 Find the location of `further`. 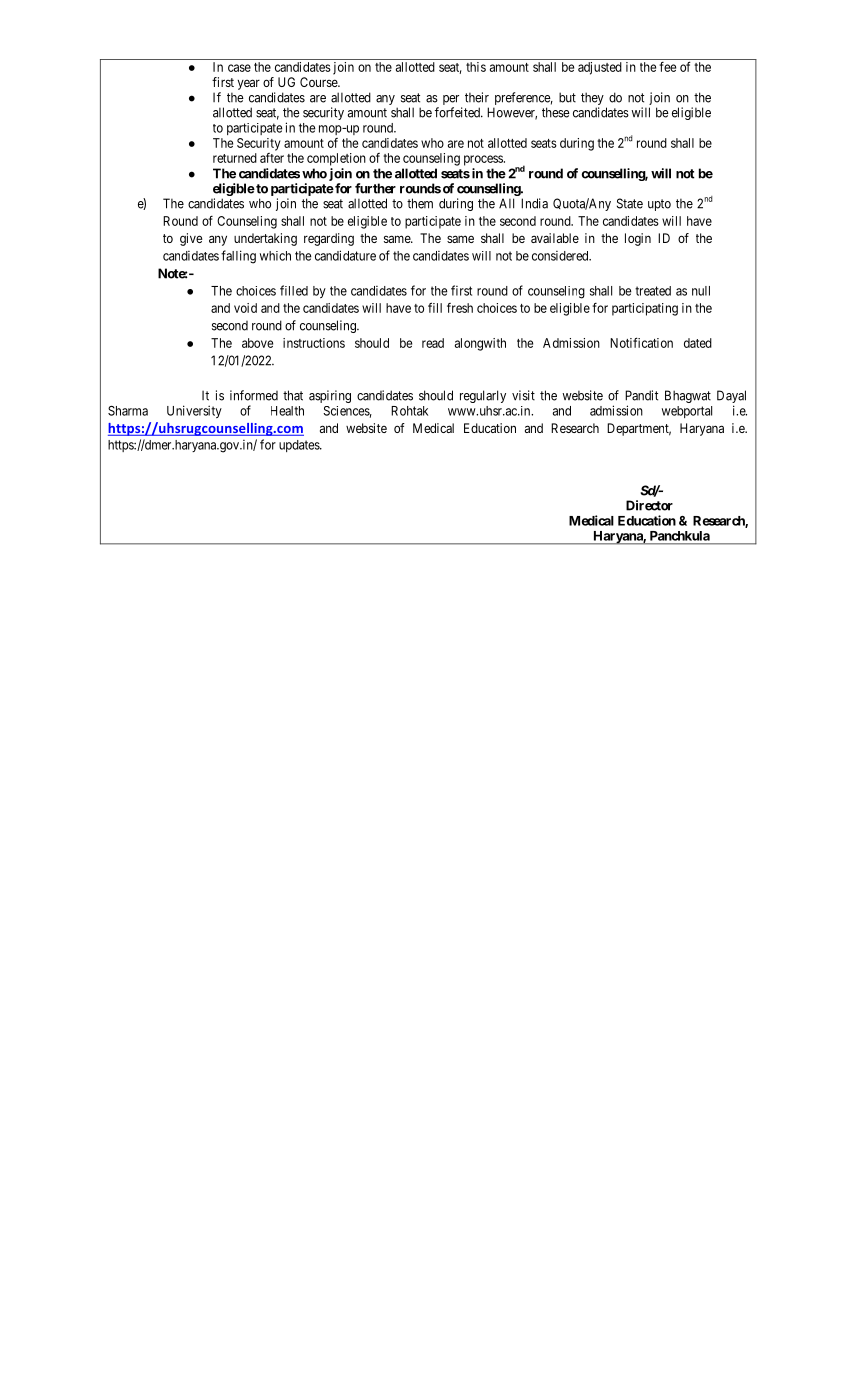

further is located at coordinates (375, 188).
